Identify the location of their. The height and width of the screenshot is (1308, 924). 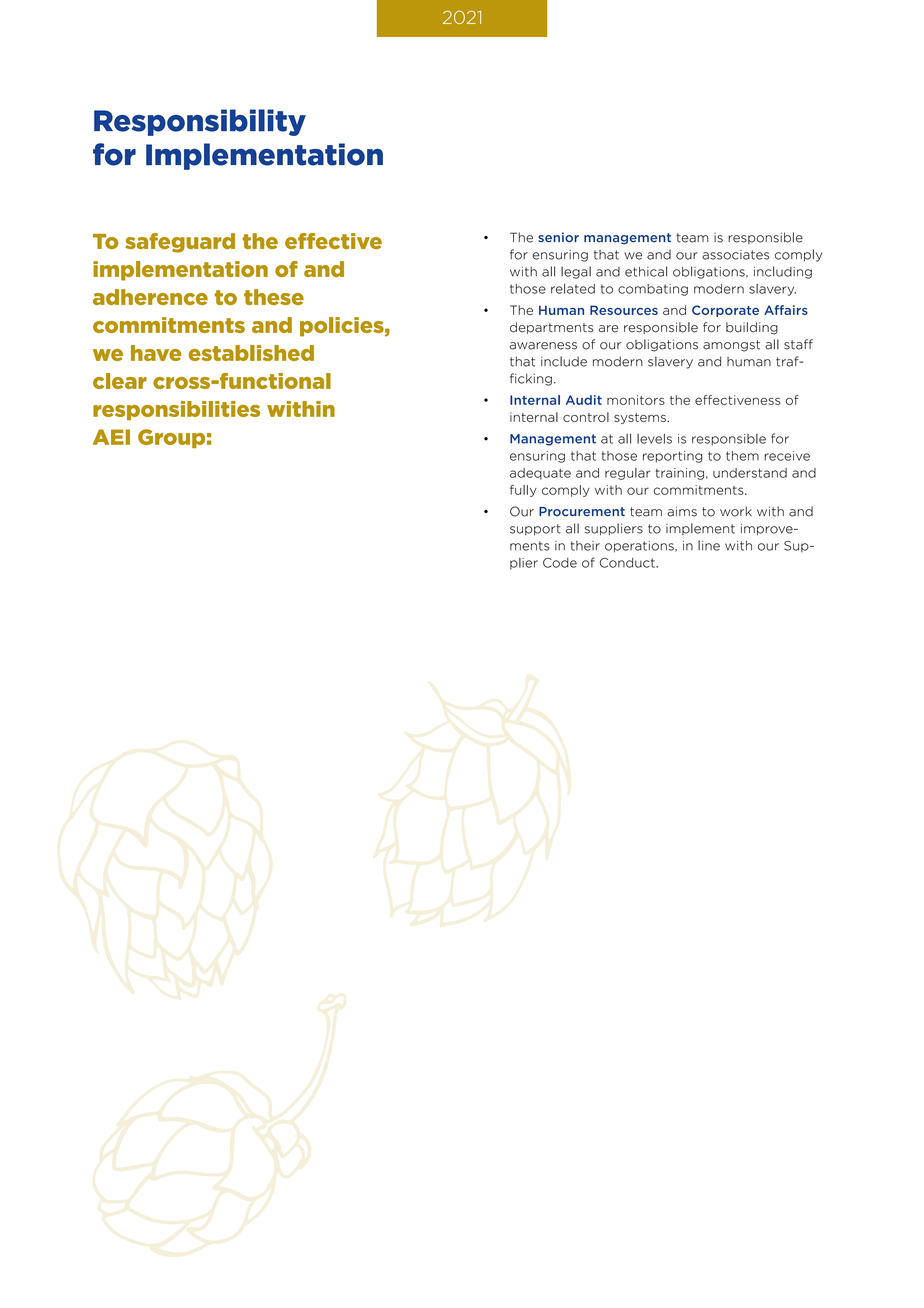
(585, 546).
